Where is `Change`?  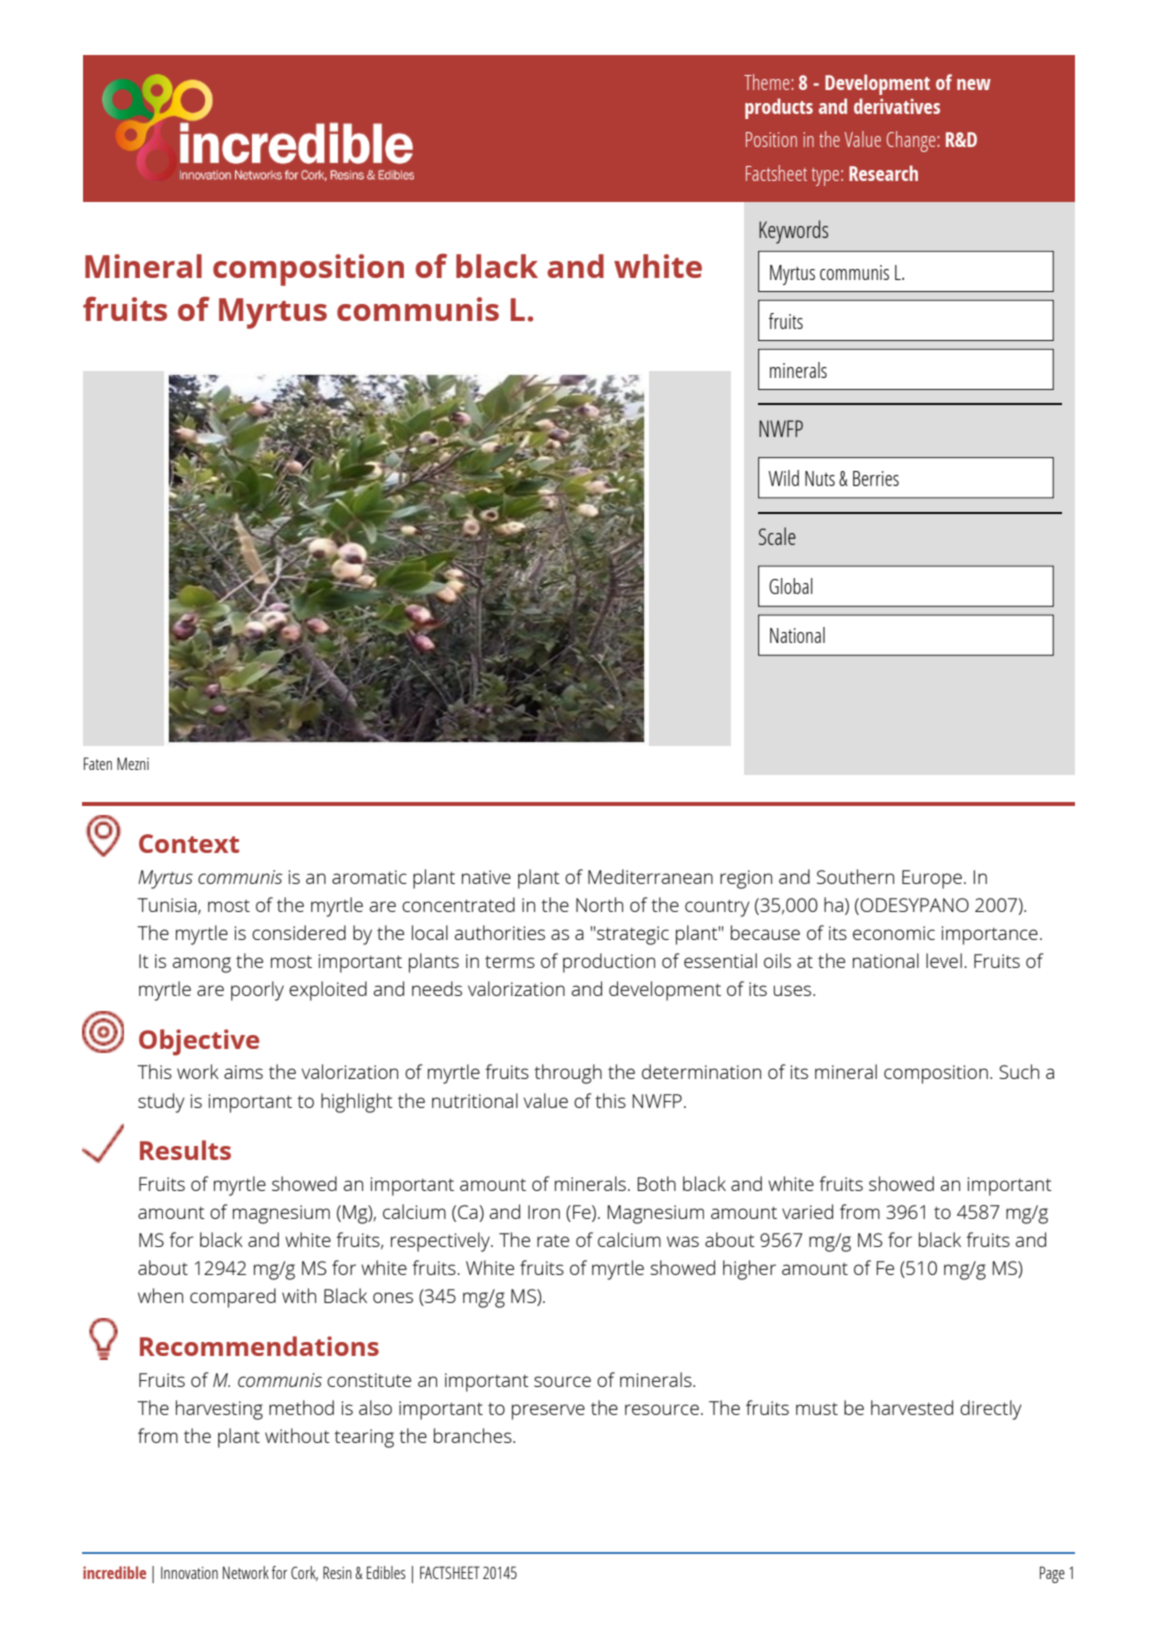 Change is located at coordinates (912, 141).
